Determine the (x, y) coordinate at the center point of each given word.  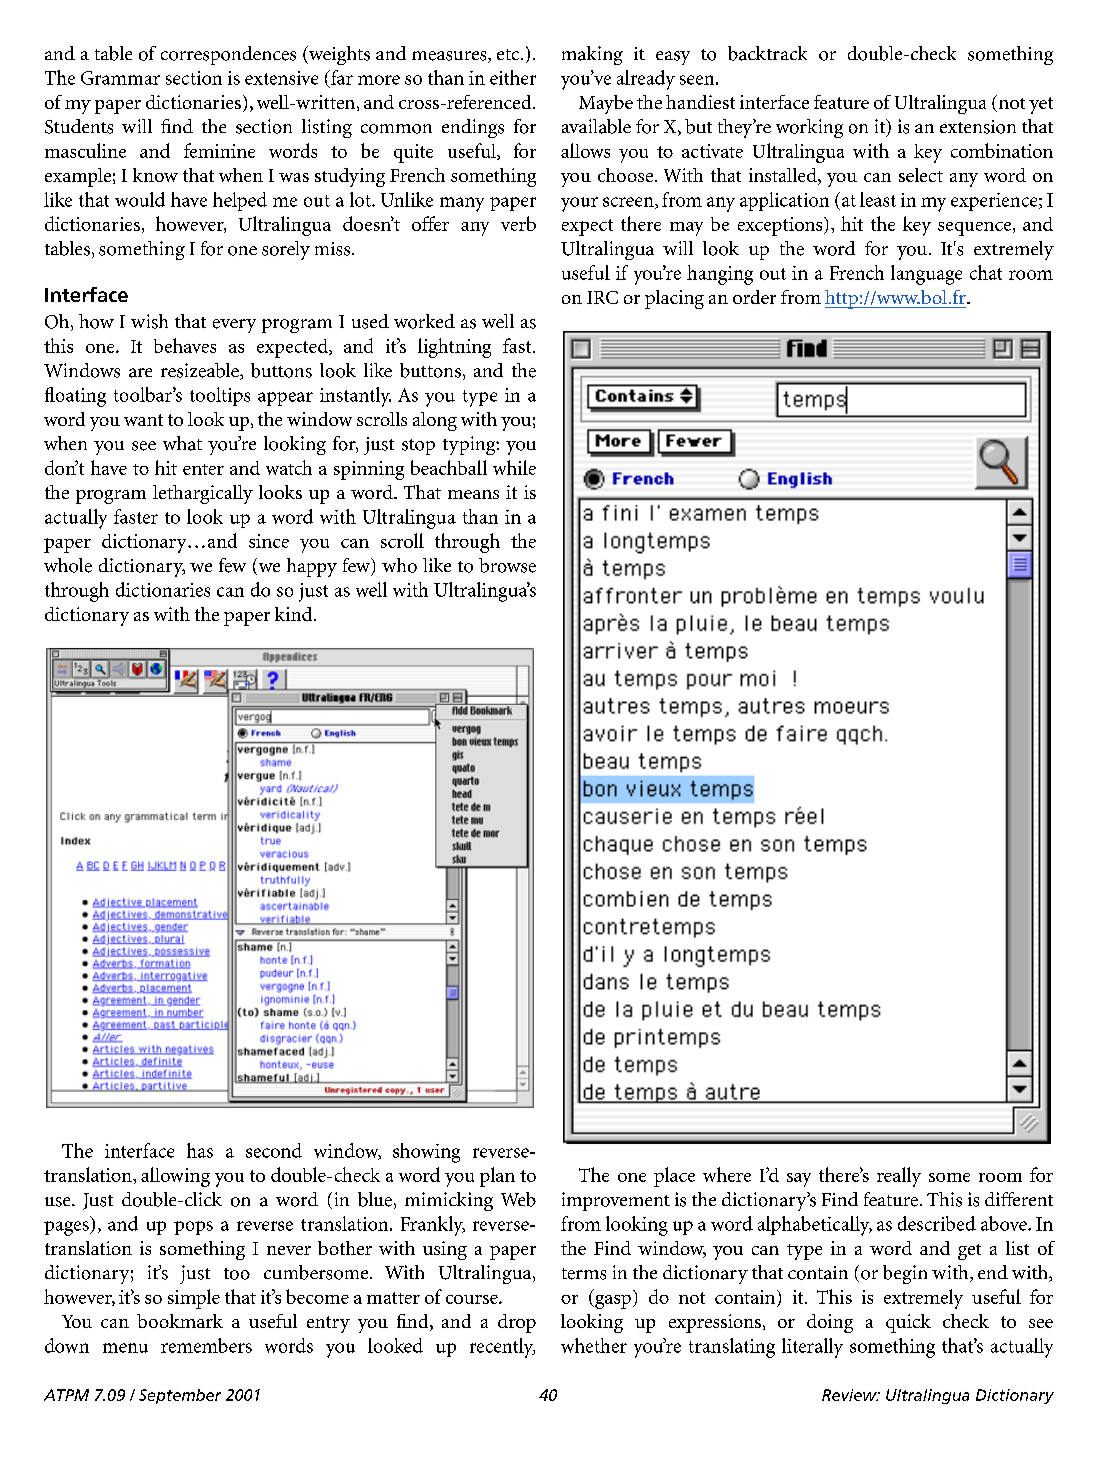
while (514, 467)
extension (978, 127)
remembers (206, 1345)
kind (295, 614)
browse (507, 565)
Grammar (120, 78)
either (513, 77)
